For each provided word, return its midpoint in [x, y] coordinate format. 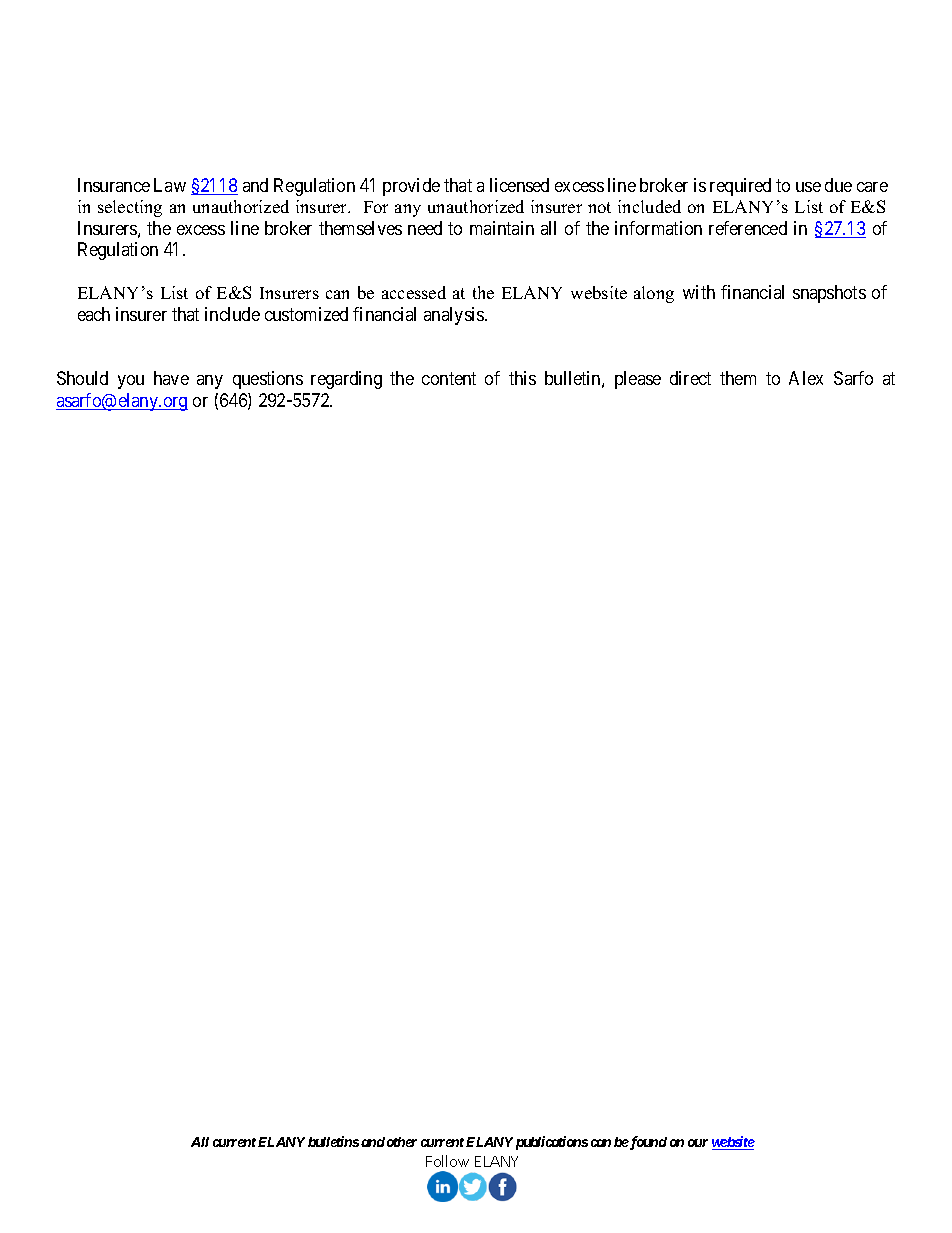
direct [690, 378]
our [698, 1143]
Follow [447, 1161]
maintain [502, 228]
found [647, 1143]
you [131, 382]
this [522, 378]
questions [268, 380]
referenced [748, 228]
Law [170, 185]
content [449, 379]
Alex [806, 378]
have [171, 378]
